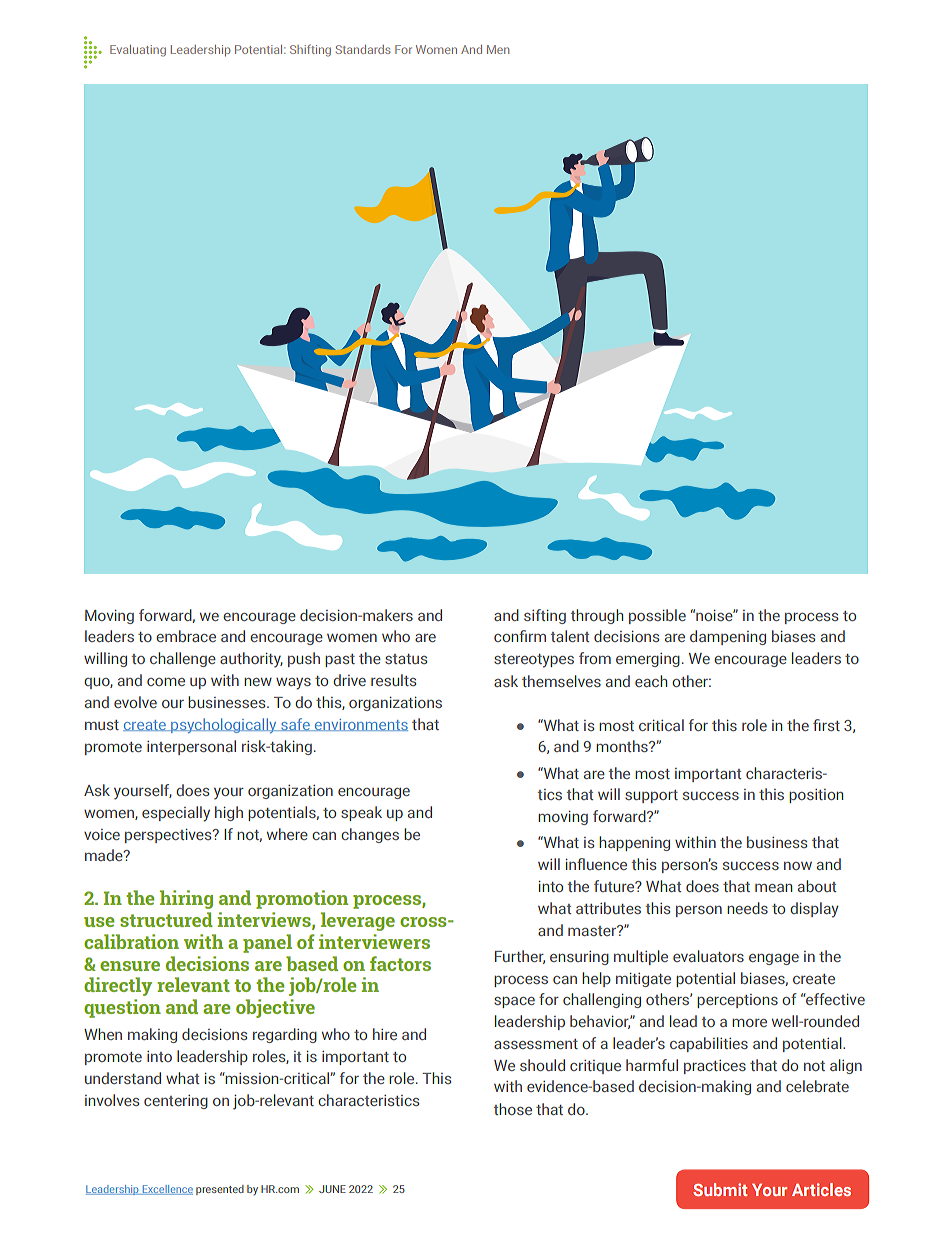 This screenshot has width=952, height=1233. What do you see at coordinates (138, 51) in the screenshot?
I see `Evaluating` at bounding box center [138, 51].
